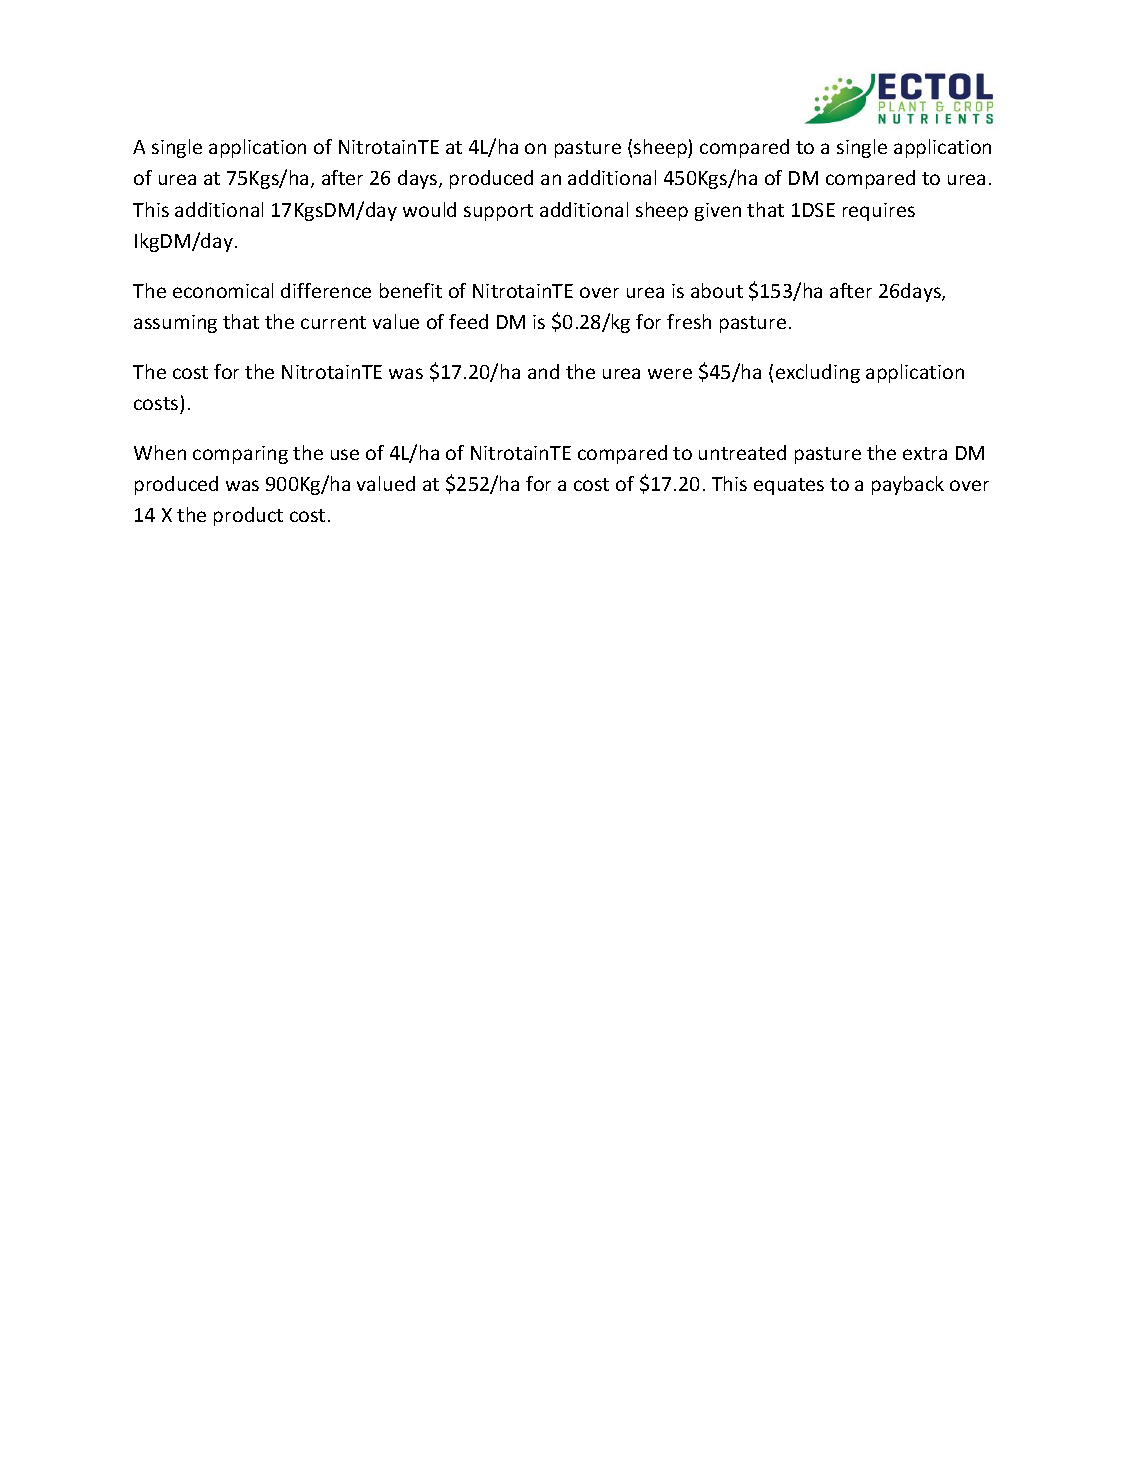 The height and width of the document is (1468, 1134). What do you see at coordinates (879, 212) in the document?
I see `requires` at bounding box center [879, 212].
